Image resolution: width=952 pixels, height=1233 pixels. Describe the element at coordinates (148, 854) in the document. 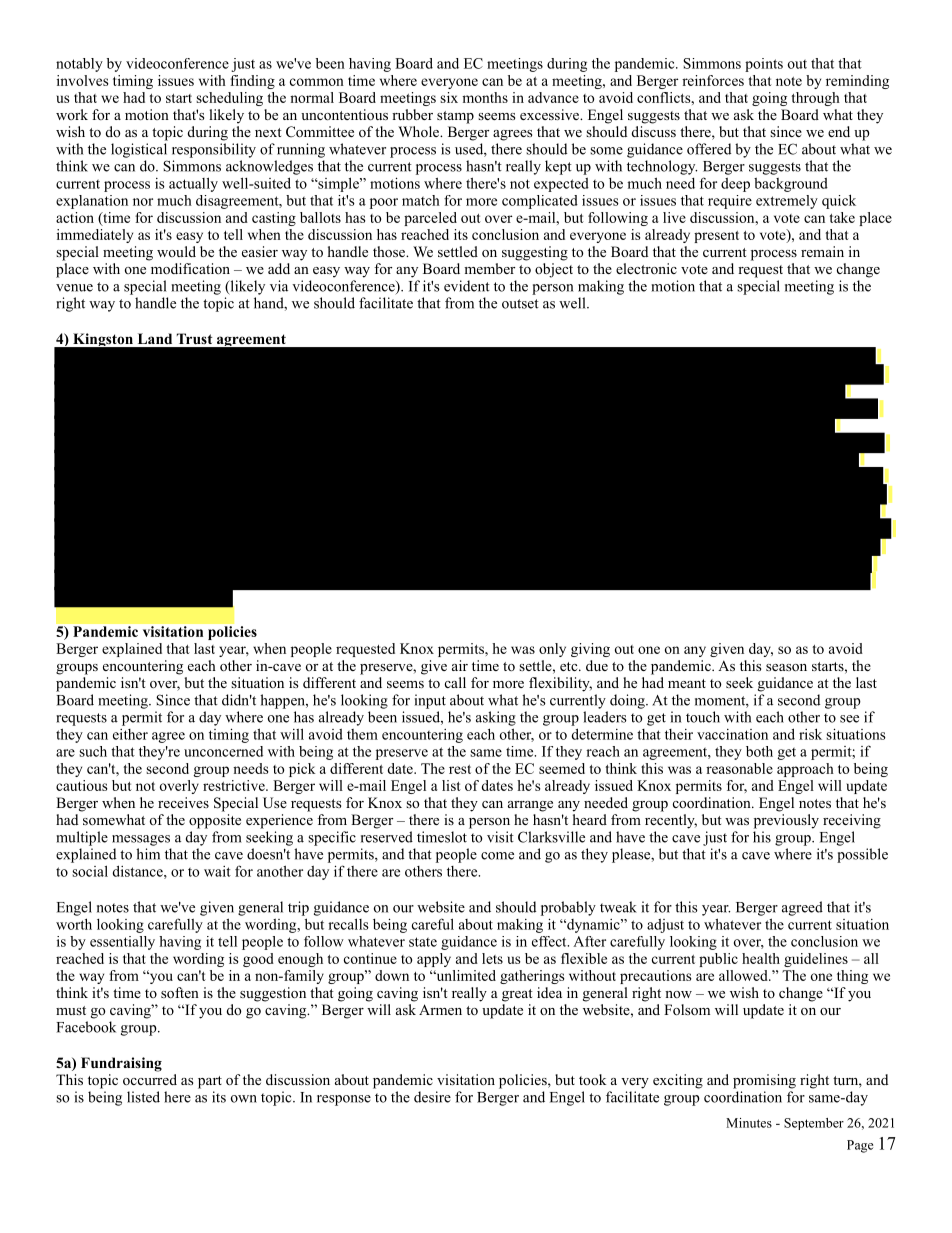

I see `him` at that location.
